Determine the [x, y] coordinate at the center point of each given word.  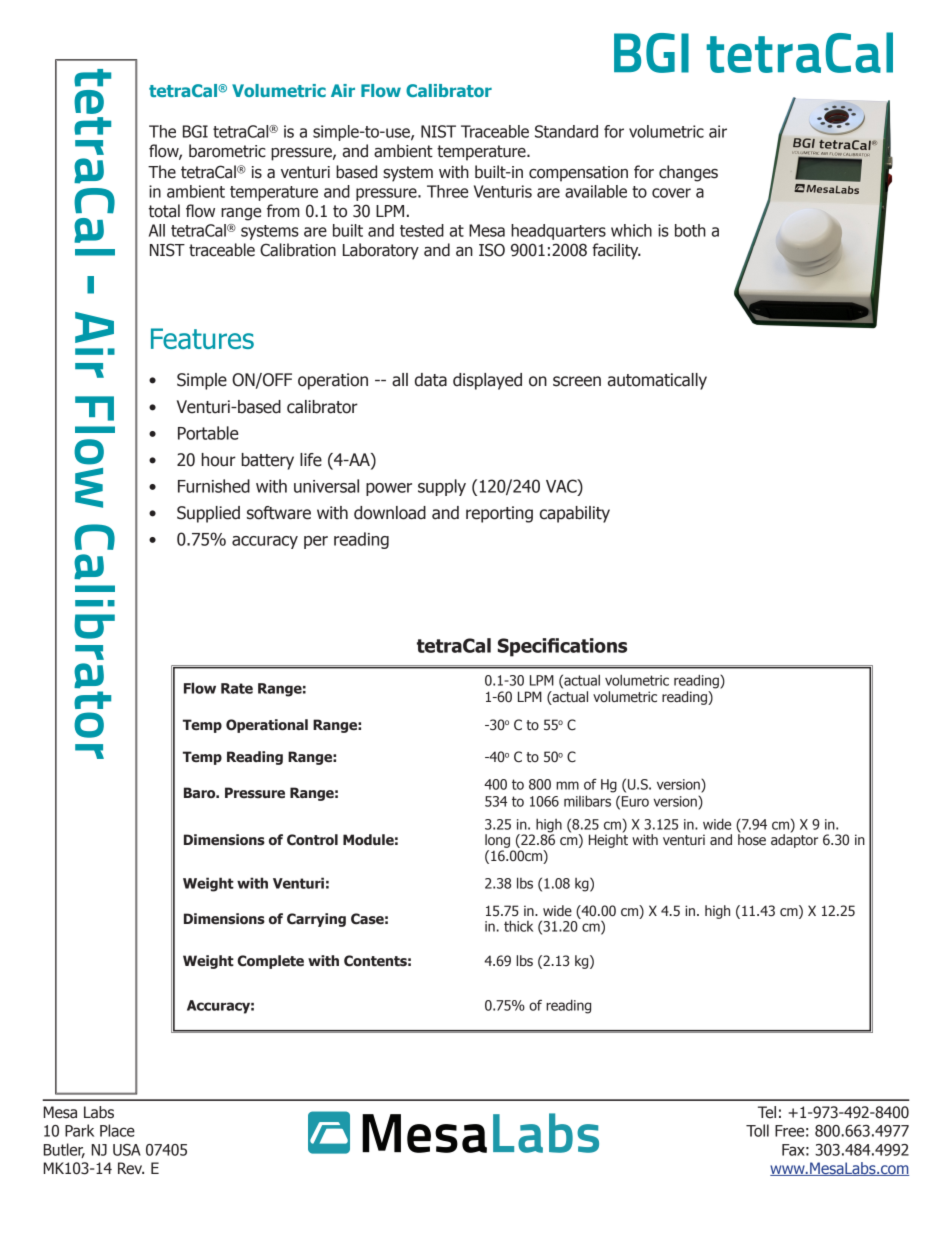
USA [127, 1150]
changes [688, 173]
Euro [635, 801]
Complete [271, 962]
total [164, 211]
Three [447, 191]
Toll [757, 1130]
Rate [237, 688]
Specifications [562, 647]
